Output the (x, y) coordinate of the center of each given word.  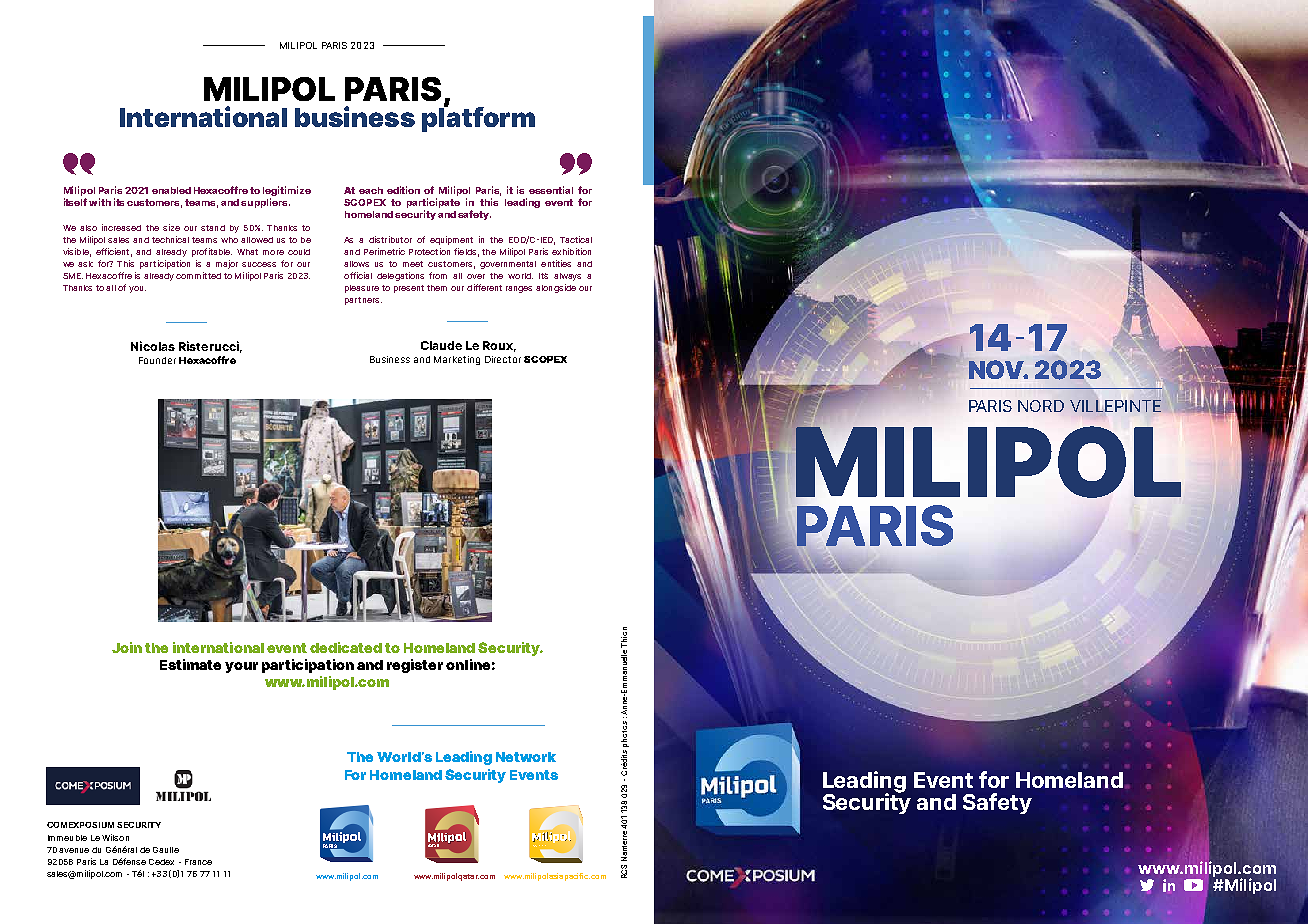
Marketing (457, 360)
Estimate (190, 664)
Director (503, 359)
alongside (556, 288)
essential (551, 190)
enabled (171, 190)
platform (478, 118)
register (415, 666)
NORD (1041, 406)
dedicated (346, 647)
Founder (157, 360)
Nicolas (153, 346)
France (198, 862)
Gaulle (166, 850)
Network (526, 757)
